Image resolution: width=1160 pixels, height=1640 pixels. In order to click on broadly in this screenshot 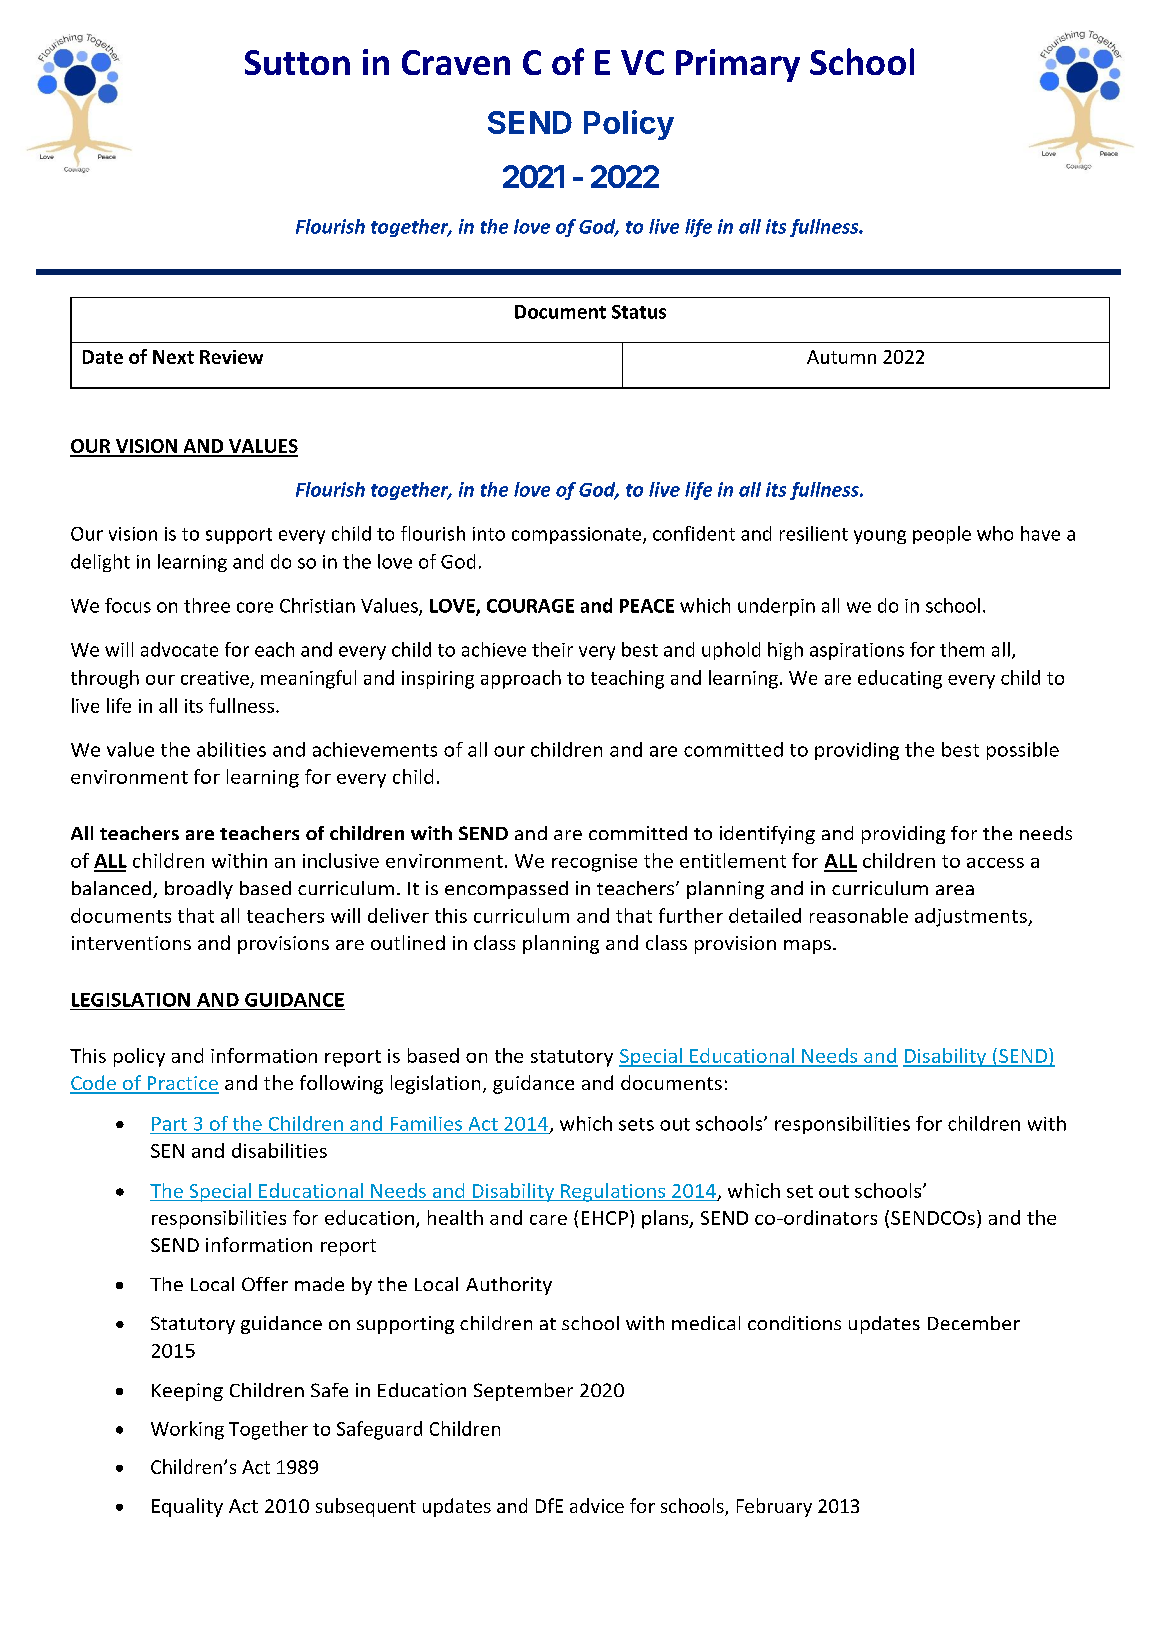, I will do `click(199, 890)`.
